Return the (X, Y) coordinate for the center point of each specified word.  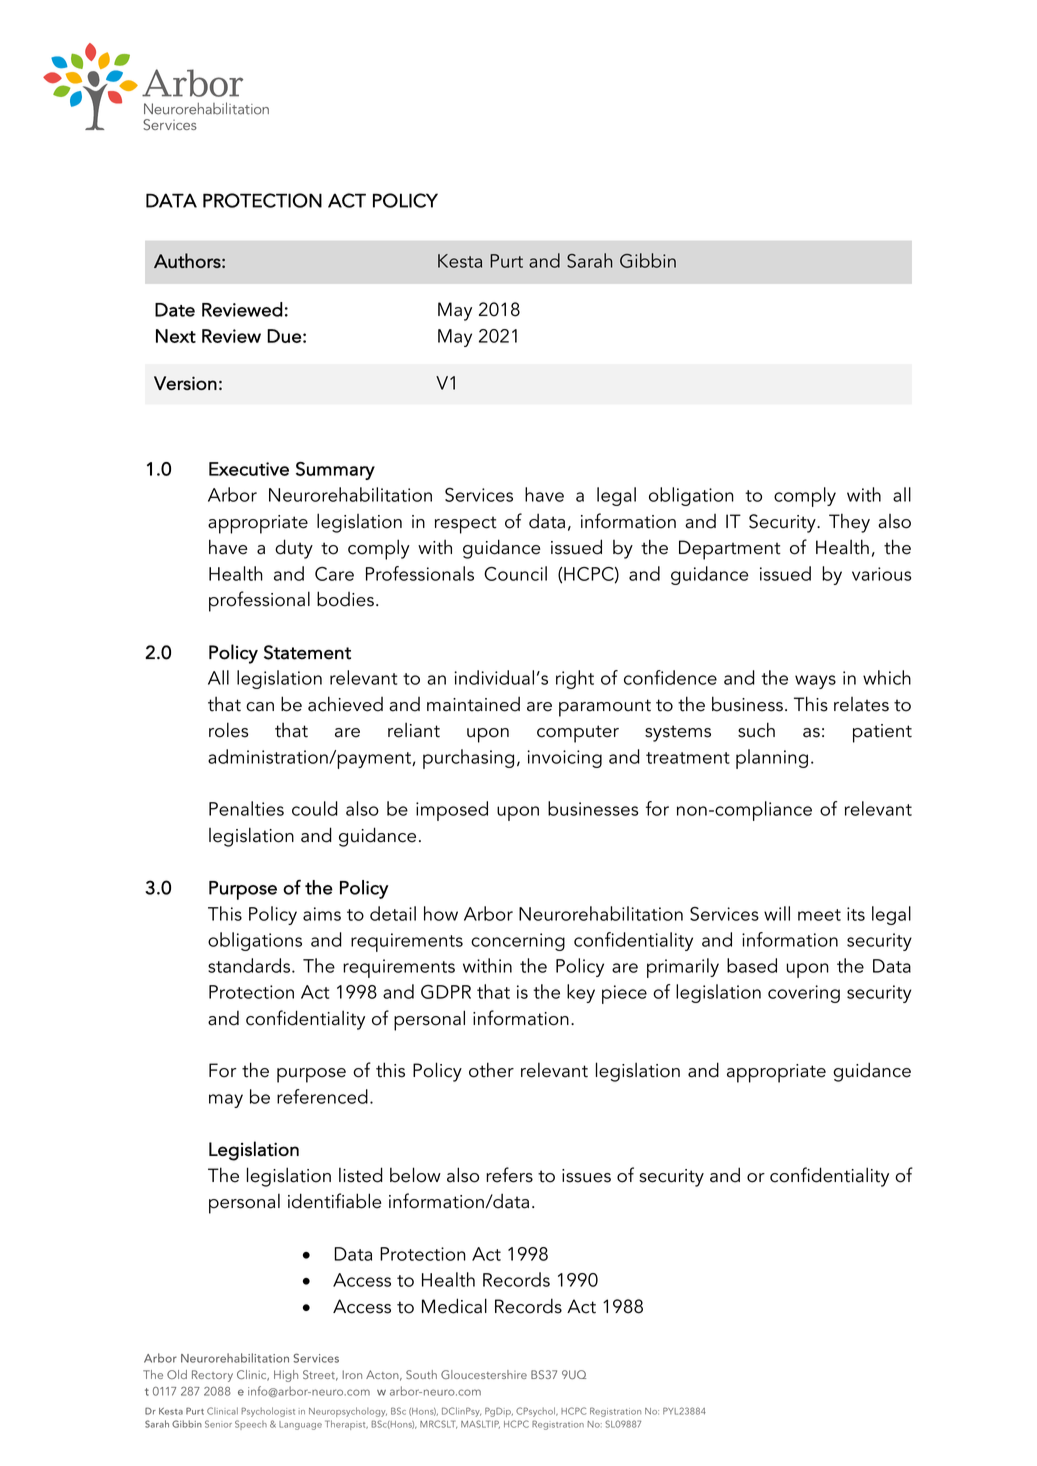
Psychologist (268, 1412)
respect (466, 525)
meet (819, 915)
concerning (518, 942)
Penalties (246, 808)
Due (284, 336)
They (849, 523)
